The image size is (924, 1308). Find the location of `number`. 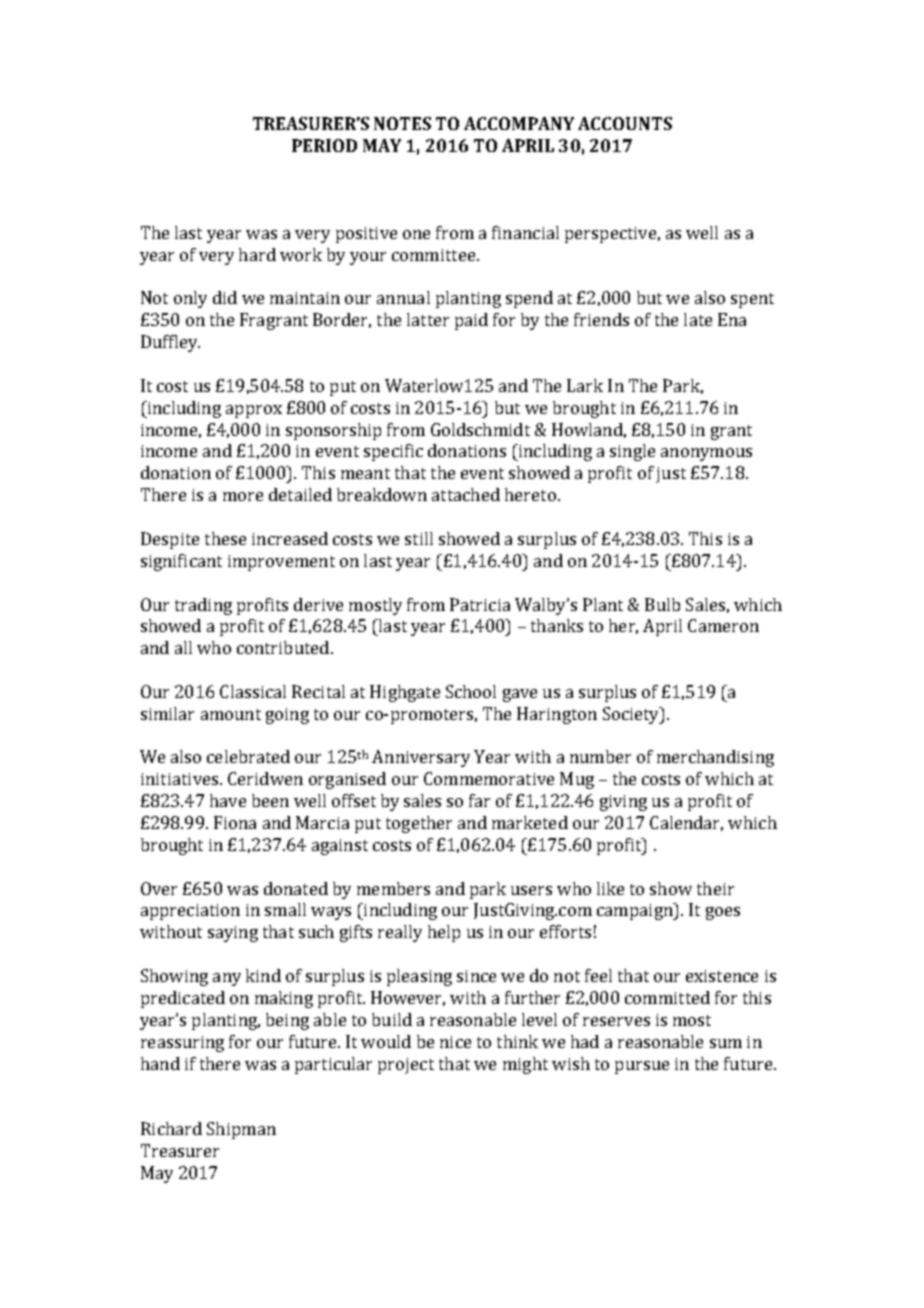

number is located at coordinates (600, 756).
